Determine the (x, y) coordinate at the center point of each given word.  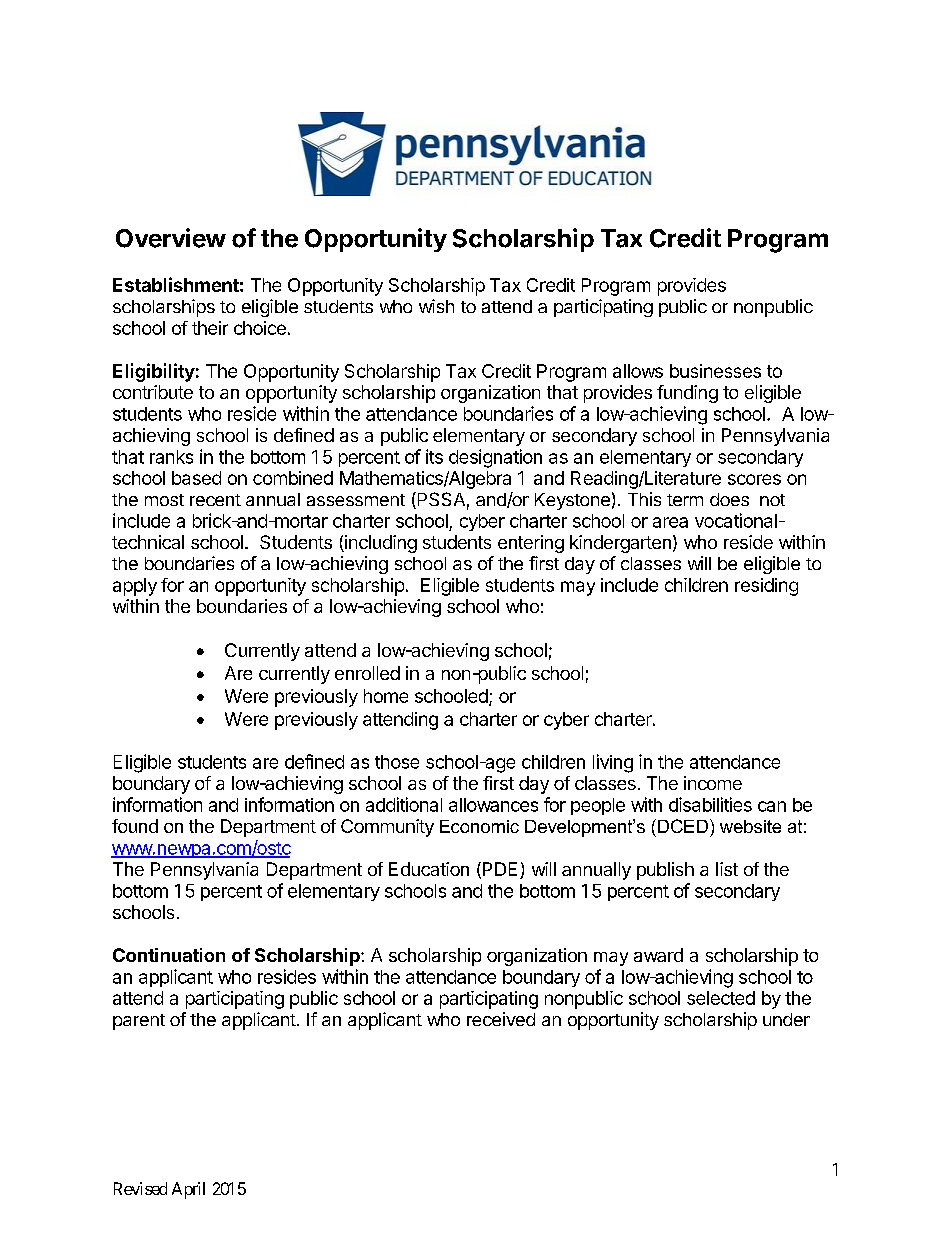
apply (135, 587)
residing (766, 587)
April (188, 1190)
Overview (171, 238)
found (135, 826)
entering (531, 544)
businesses (715, 371)
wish (436, 306)
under (786, 1019)
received (501, 1019)
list (727, 869)
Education (429, 869)
